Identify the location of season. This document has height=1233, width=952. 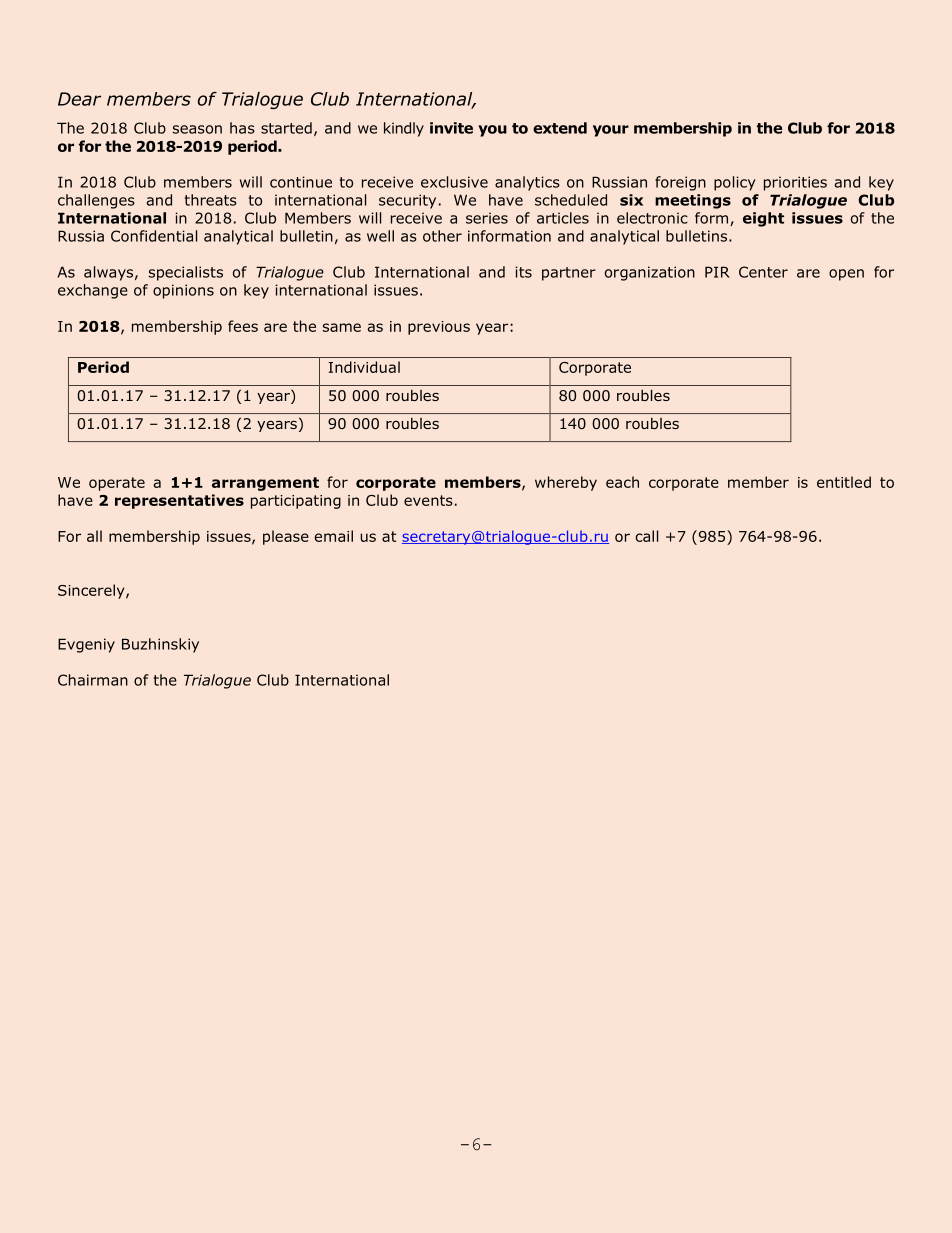
(197, 129).
